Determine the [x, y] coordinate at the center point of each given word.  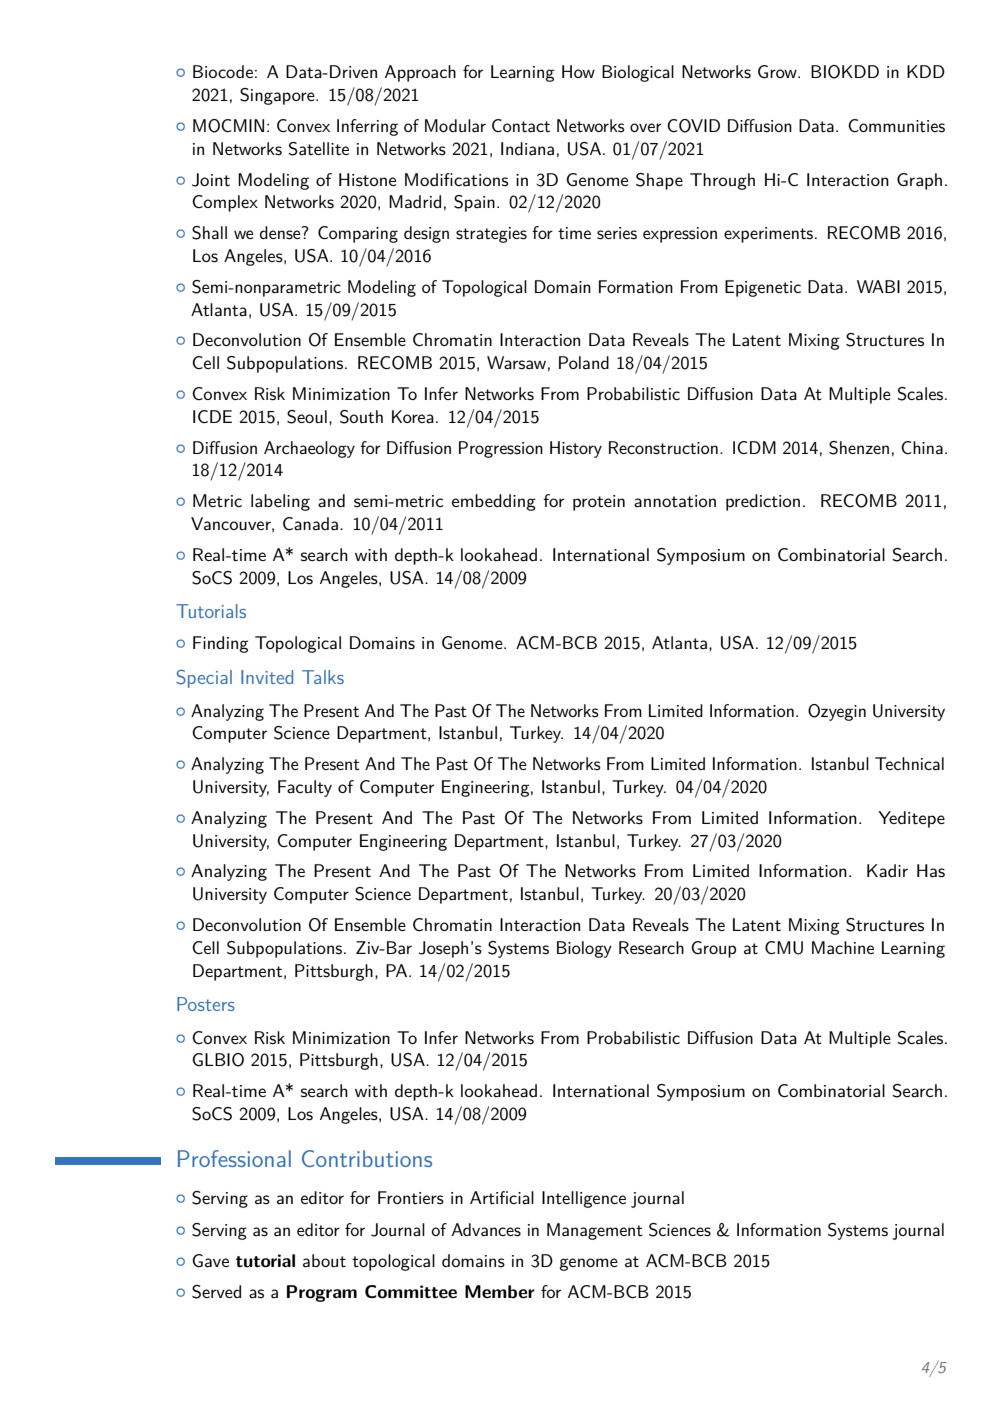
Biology [584, 949]
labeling [280, 502]
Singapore [278, 96]
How [578, 71]
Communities [896, 125]
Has [931, 871]
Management [595, 1231]
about [324, 1261]
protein [599, 503]
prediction [763, 502]
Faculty [305, 788]
